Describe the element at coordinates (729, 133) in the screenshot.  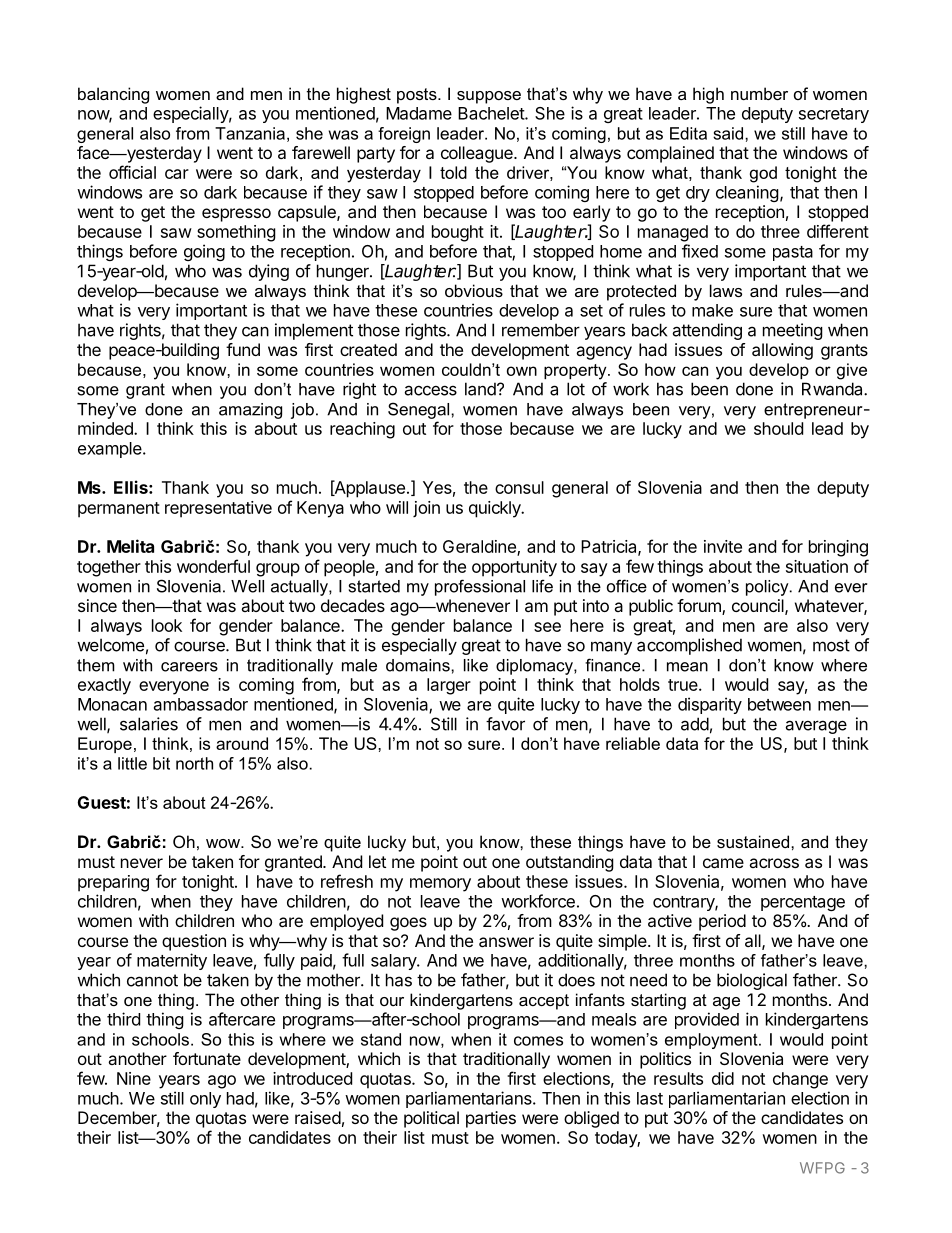
I see `said` at that location.
